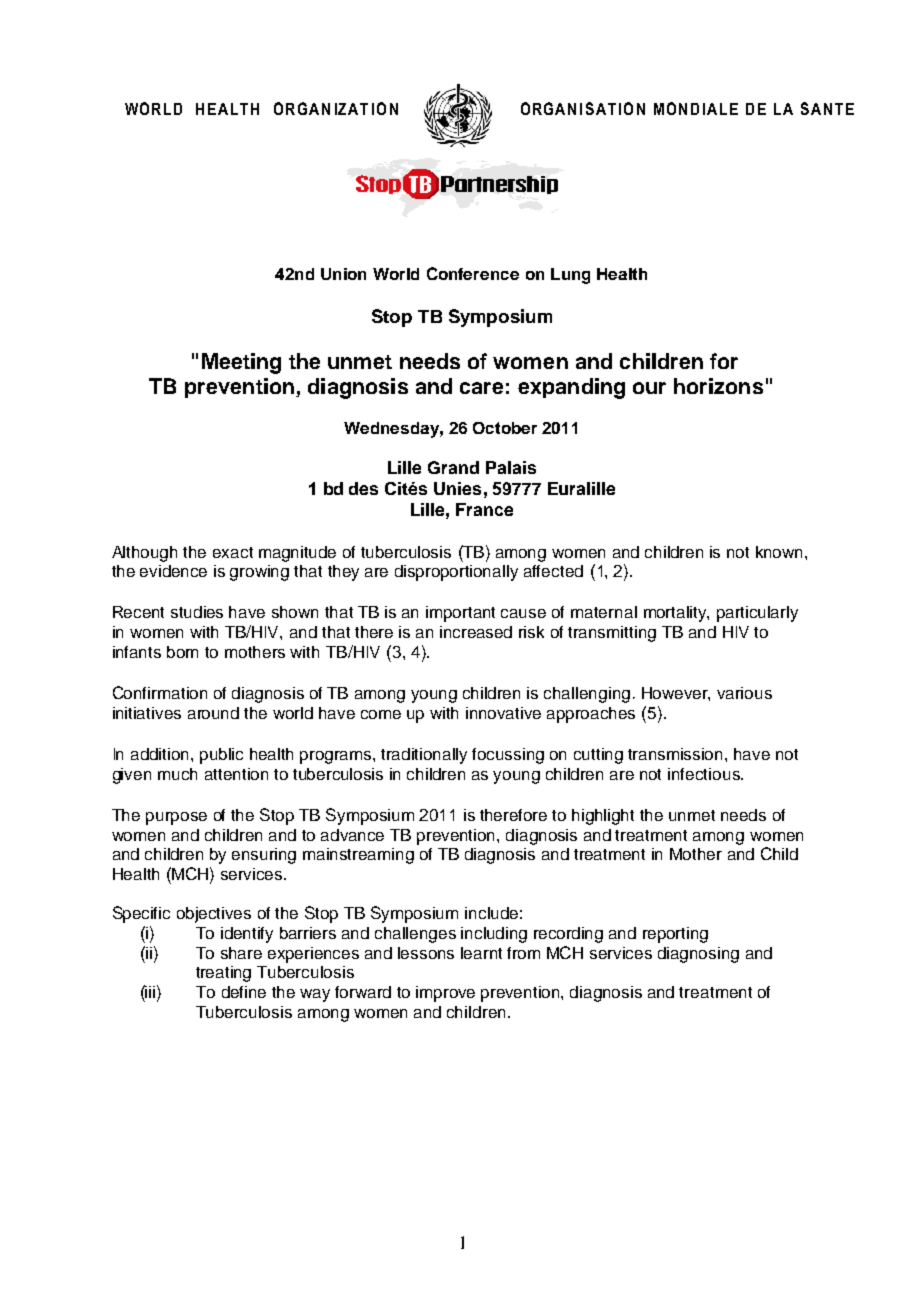  What do you see at coordinates (241, 363) in the screenshot?
I see `Meeting` at bounding box center [241, 363].
